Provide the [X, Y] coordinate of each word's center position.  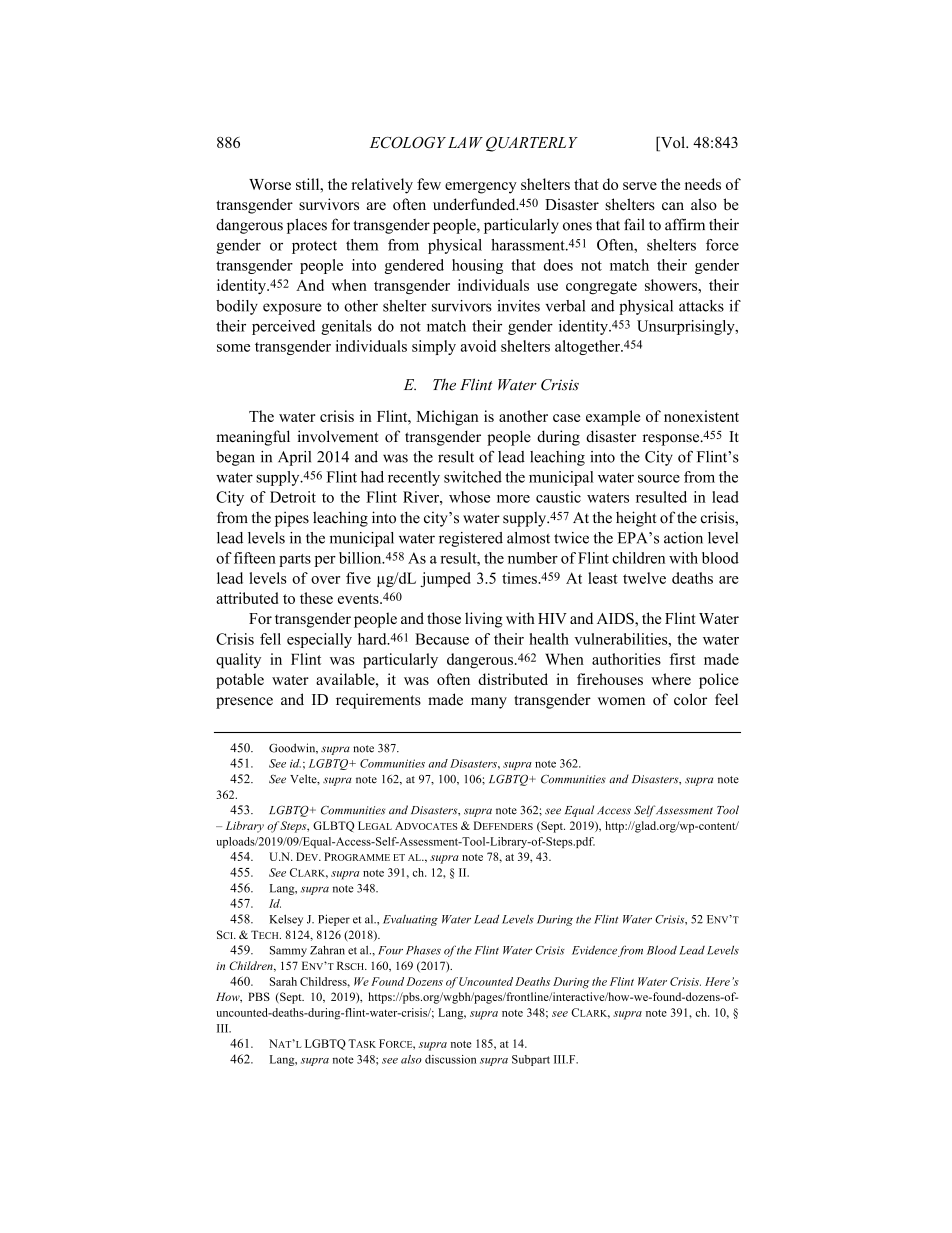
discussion [450, 1059]
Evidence [594, 950]
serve [640, 186]
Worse [270, 184]
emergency [481, 188]
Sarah [283, 981]
